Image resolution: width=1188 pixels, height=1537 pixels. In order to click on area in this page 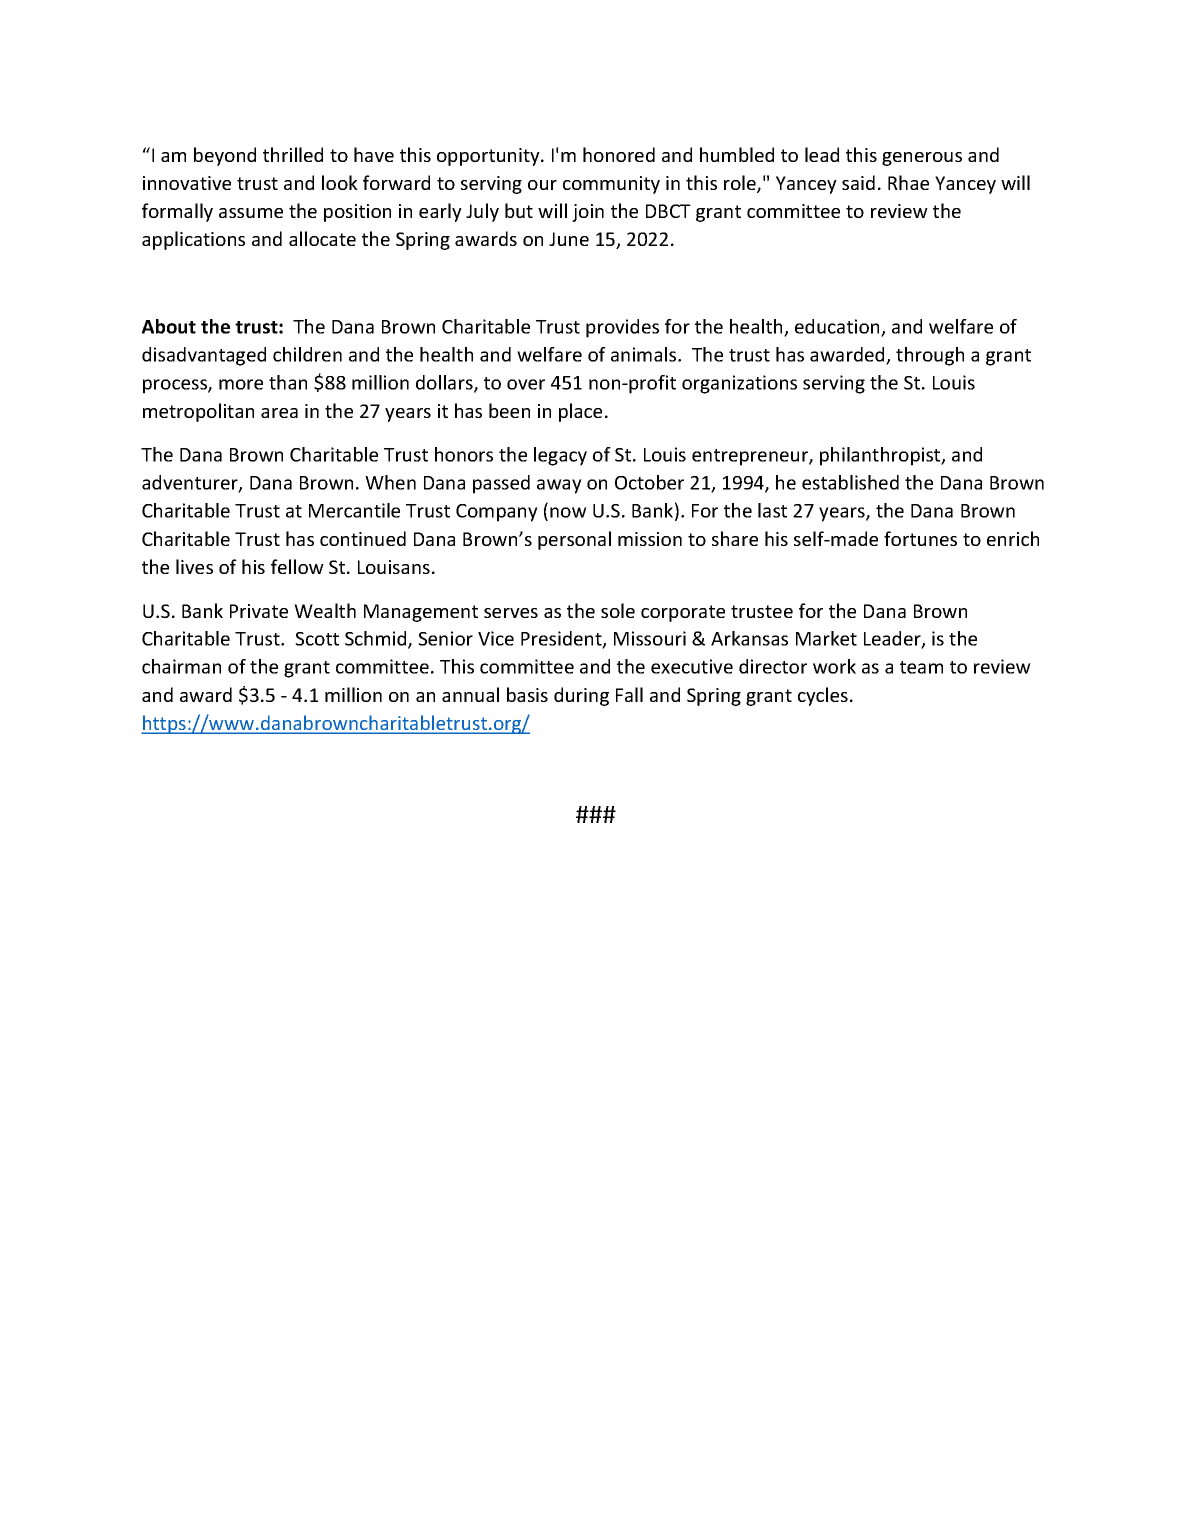, I will do `click(279, 413)`.
